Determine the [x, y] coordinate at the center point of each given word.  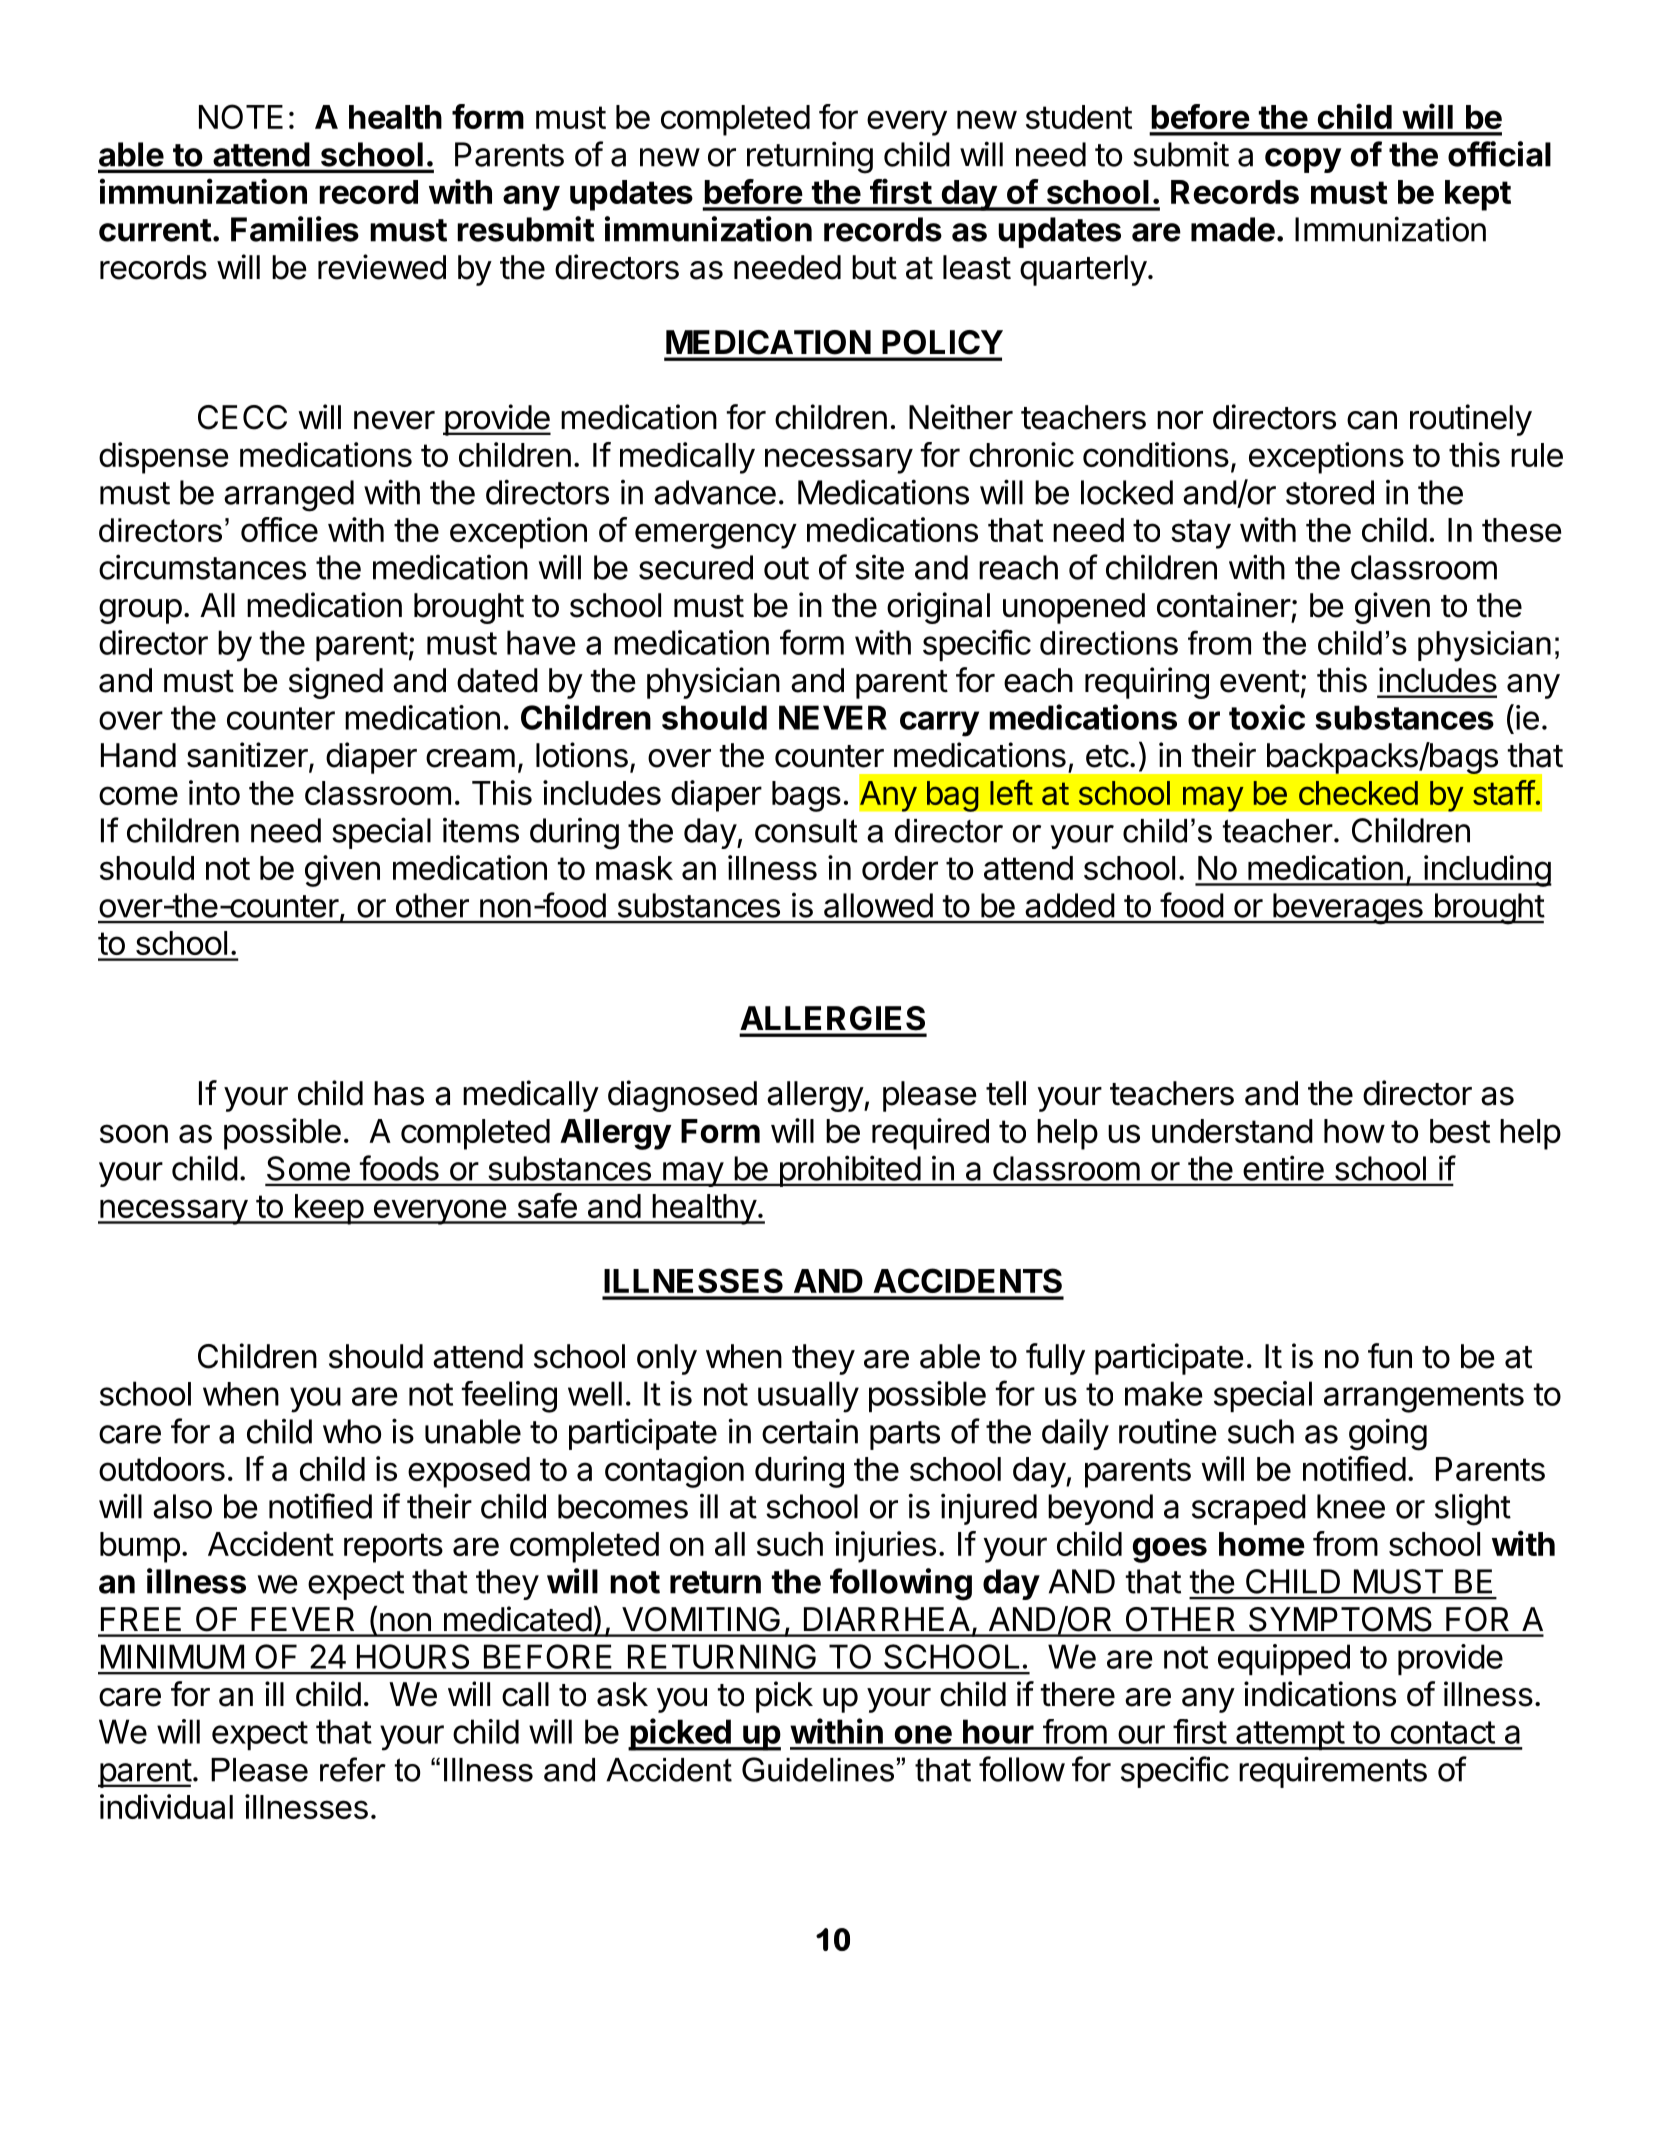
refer [353, 1769]
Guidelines [818, 1769]
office [279, 529]
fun [1390, 1355]
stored [1330, 492]
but [874, 267]
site [879, 567]
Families [295, 229]
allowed [878, 905]
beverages [1347, 909]
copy [1303, 160]
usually [808, 1397]
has [399, 1093]
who [352, 1431]
